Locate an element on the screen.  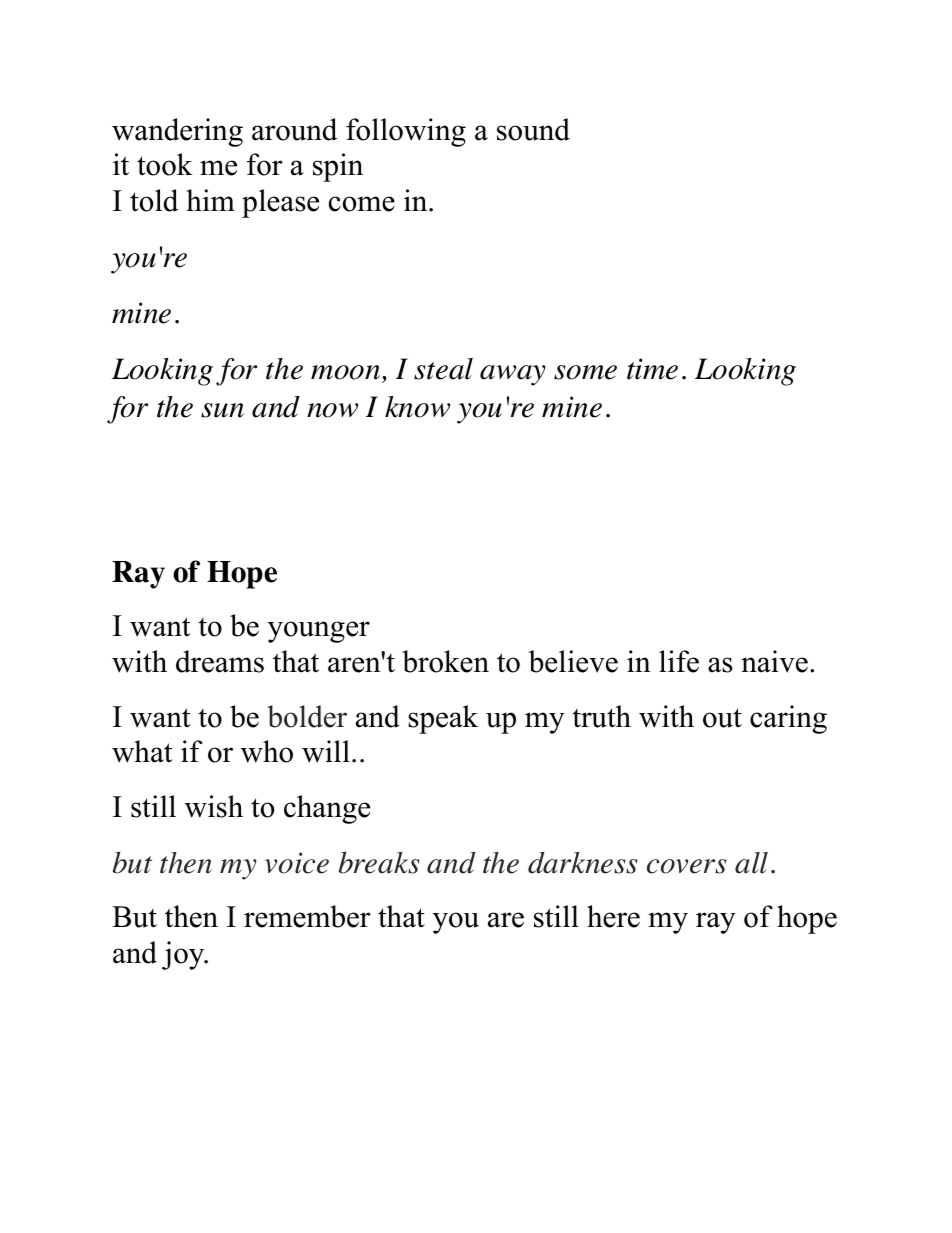
sound is located at coordinates (533, 129).
